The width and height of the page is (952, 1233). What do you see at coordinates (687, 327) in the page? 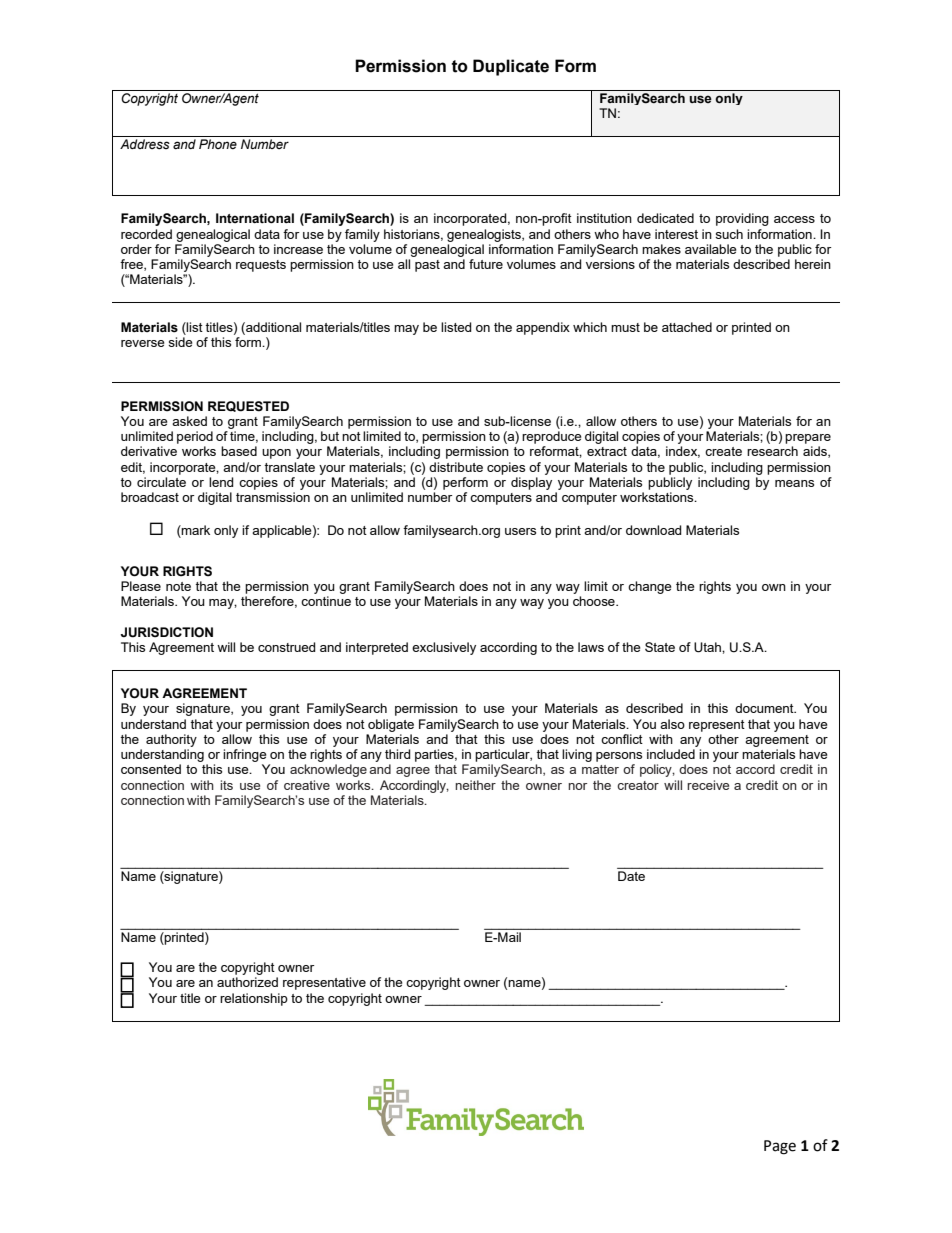
I see `attached` at bounding box center [687, 327].
